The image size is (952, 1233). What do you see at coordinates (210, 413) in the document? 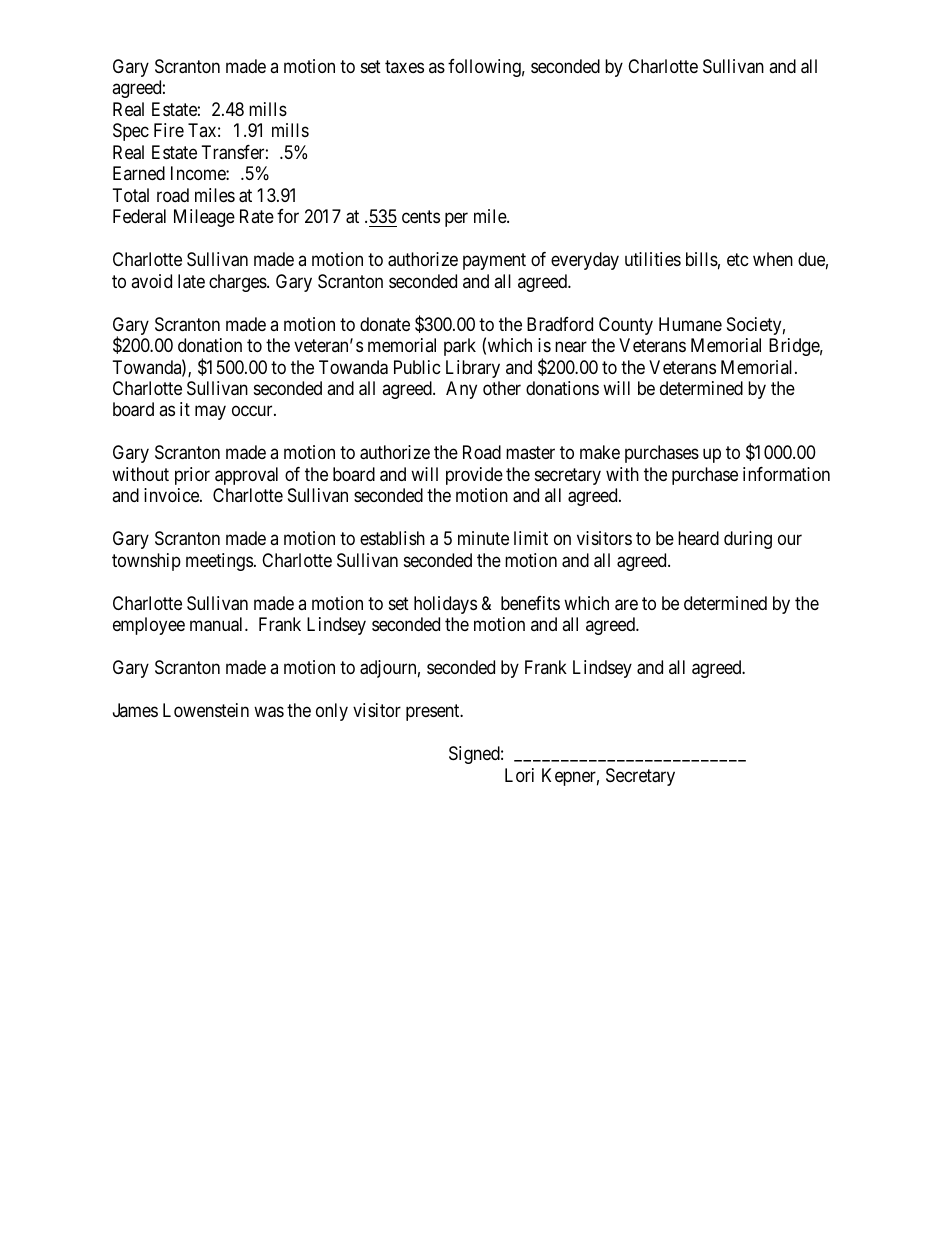
I see `may` at bounding box center [210, 413].
